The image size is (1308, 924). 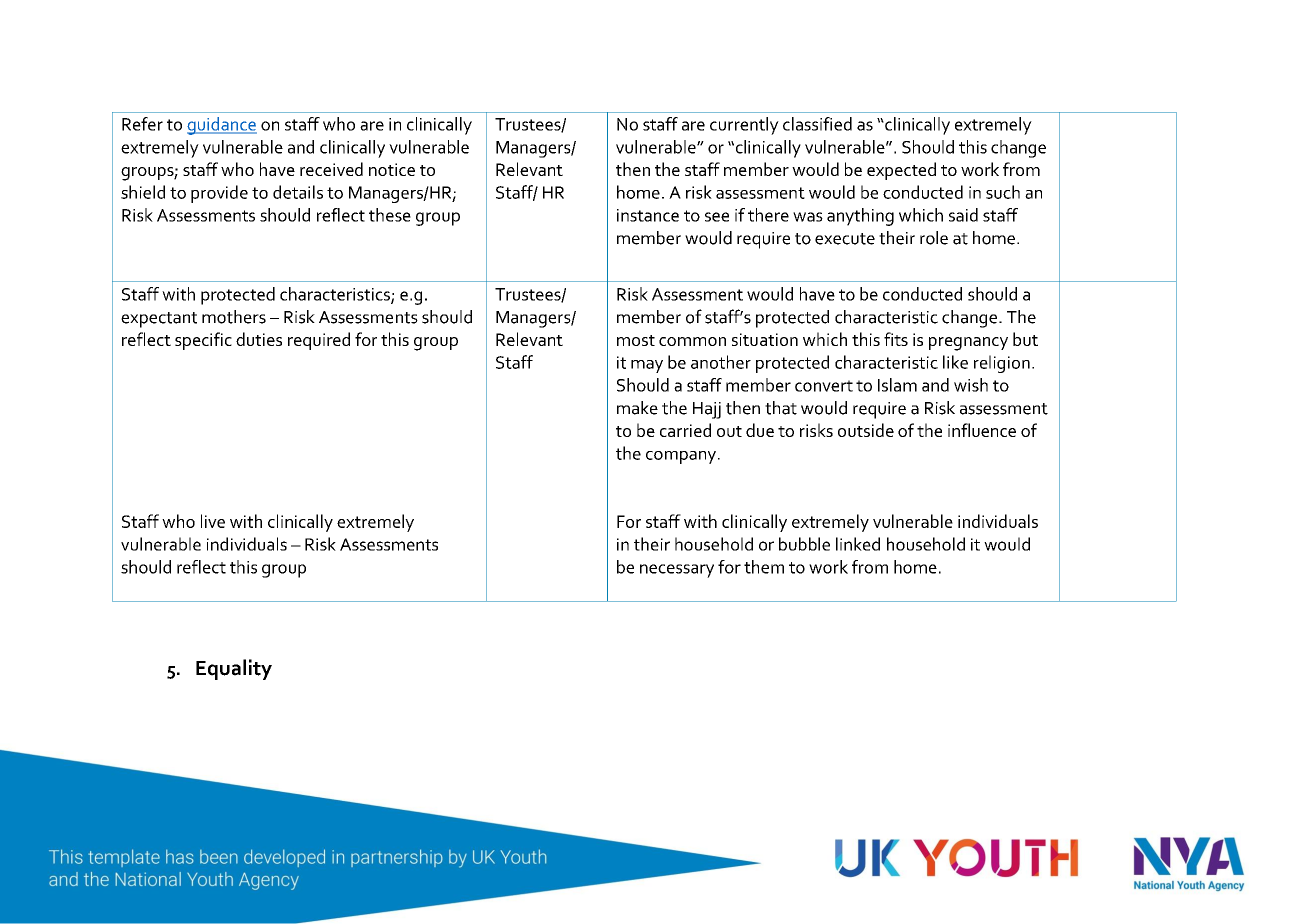 I want to click on guidance, so click(x=222, y=126).
